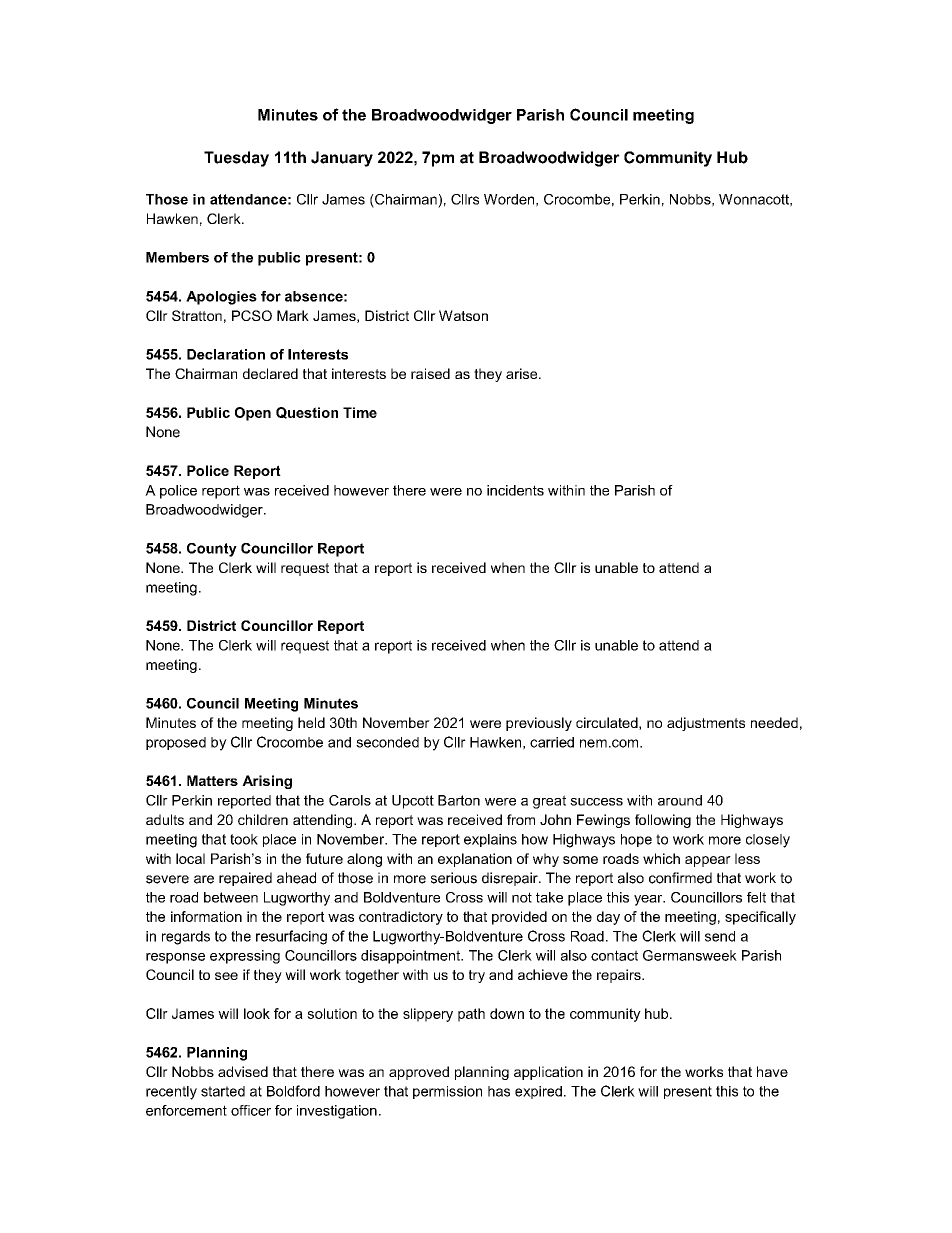  Describe the element at coordinates (463, 315) in the document. I see `Watson` at that location.
